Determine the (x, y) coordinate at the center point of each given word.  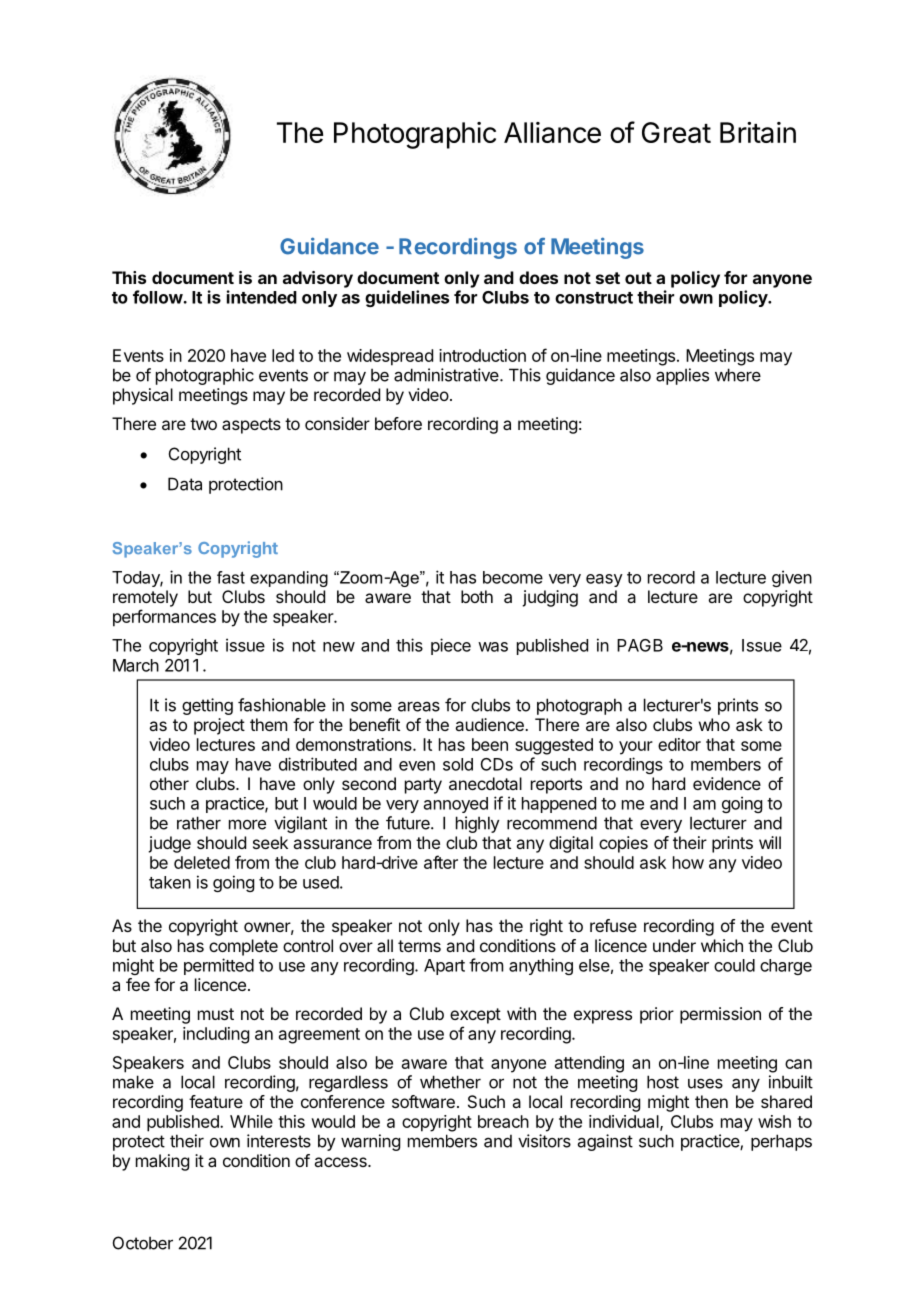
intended (262, 297)
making (162, 1162)
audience (490, 724)
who (714, 724)
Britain (758, 132)
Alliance (552, 132)
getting (207, 706)
